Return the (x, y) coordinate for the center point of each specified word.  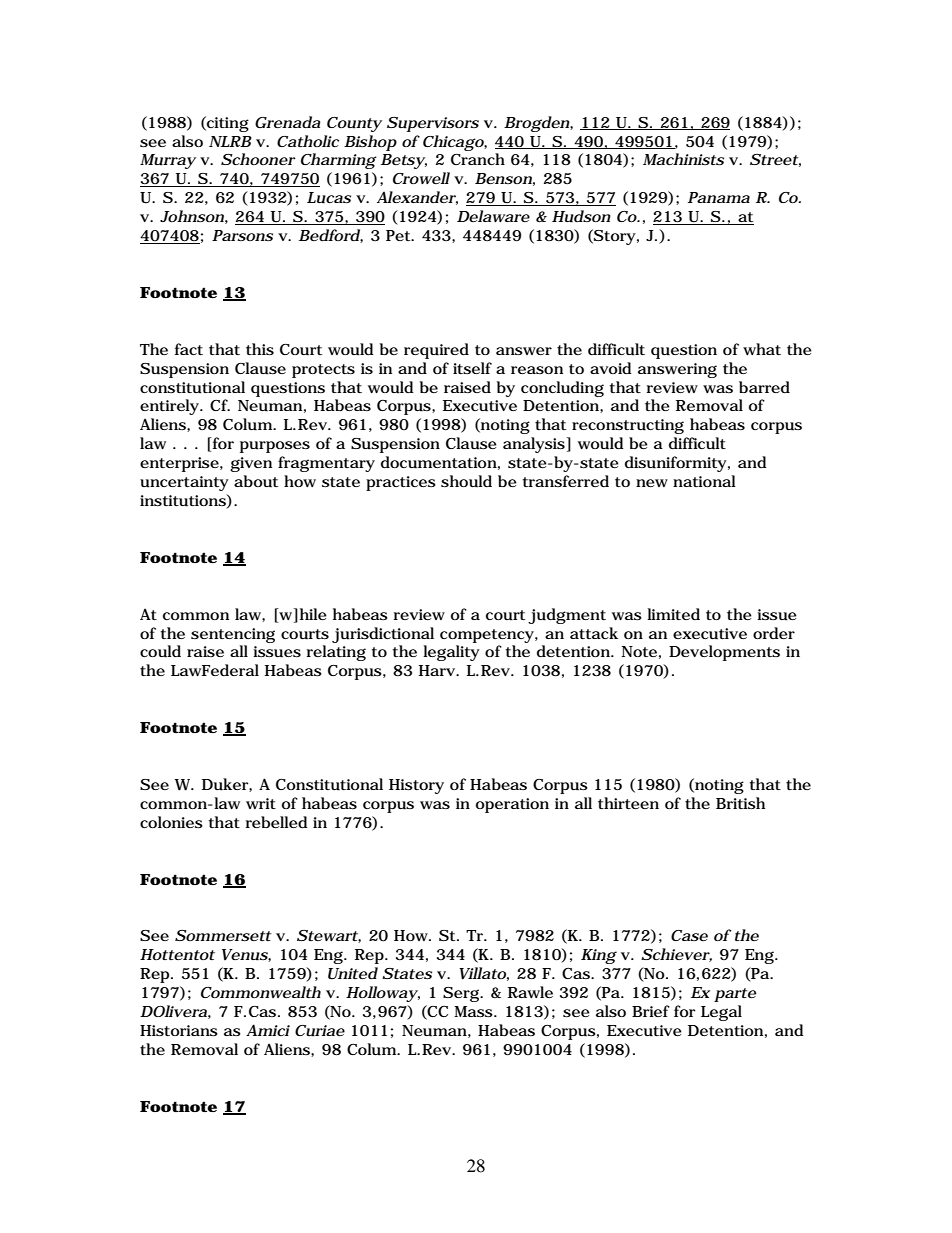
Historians (179, 1030)
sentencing (233, 635)
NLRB (230, 141)
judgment (567, 616)
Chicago (454, 143)
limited (673, 614)
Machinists (683, 159)
